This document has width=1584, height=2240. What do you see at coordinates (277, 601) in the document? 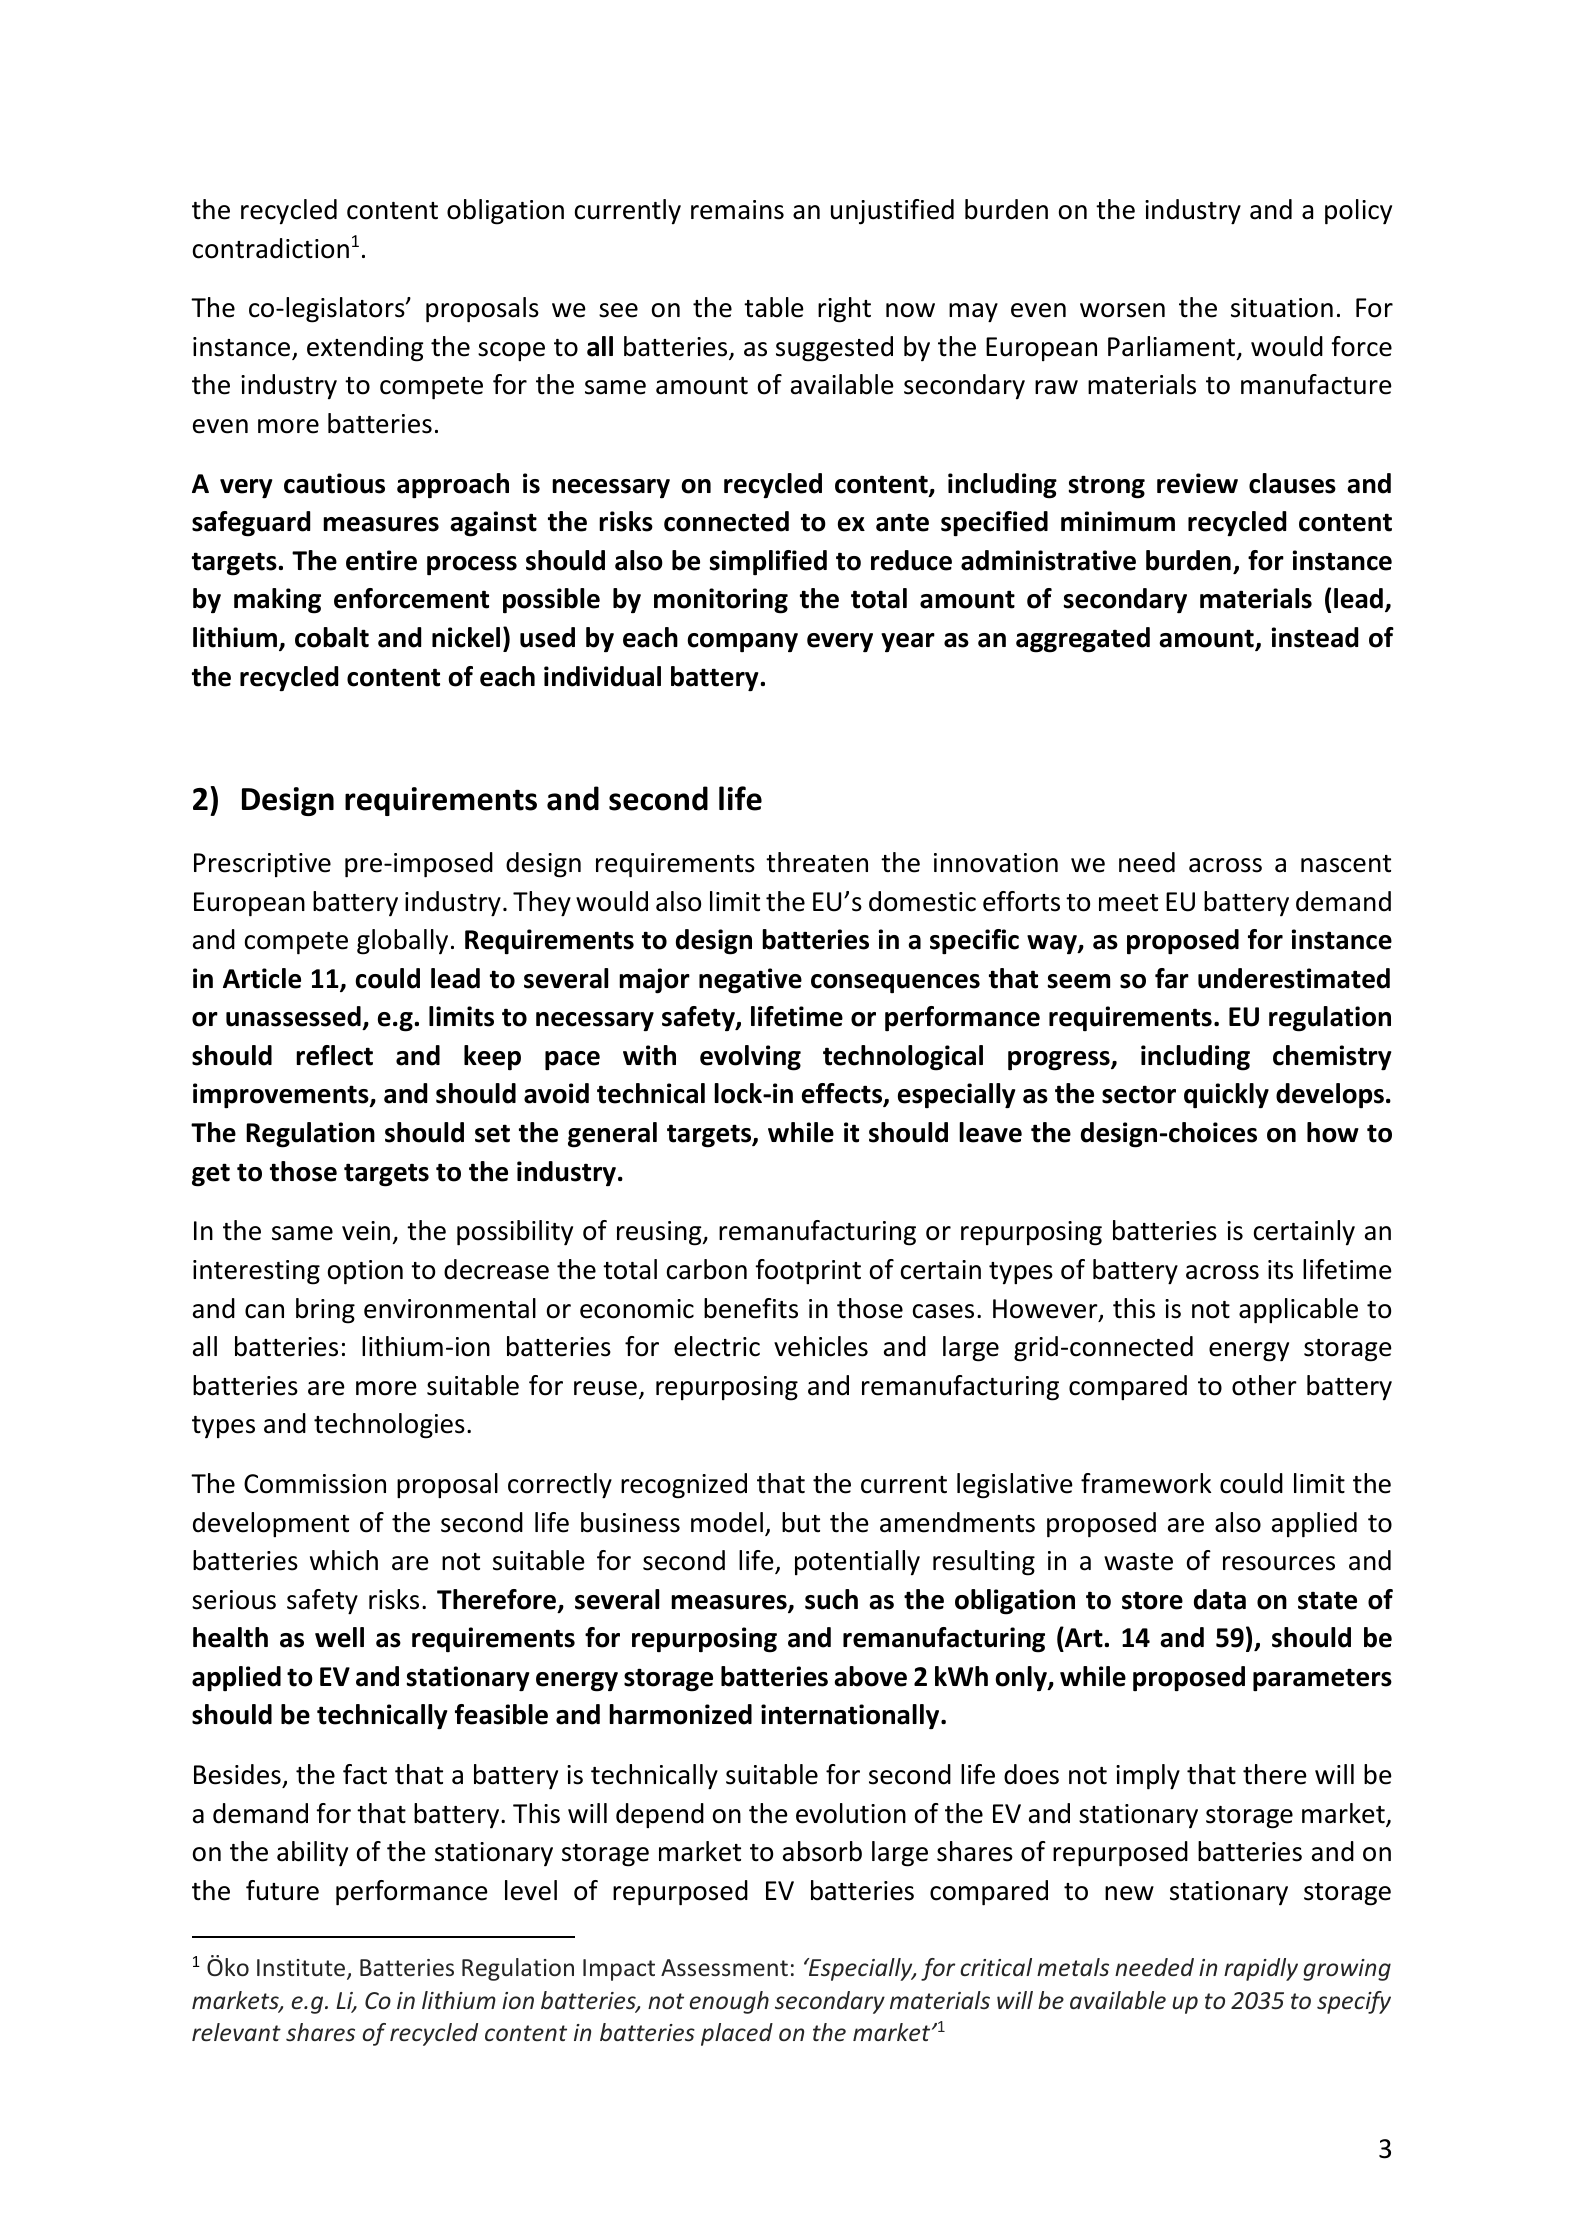
I see `making` at bounding box center [277, 601].
